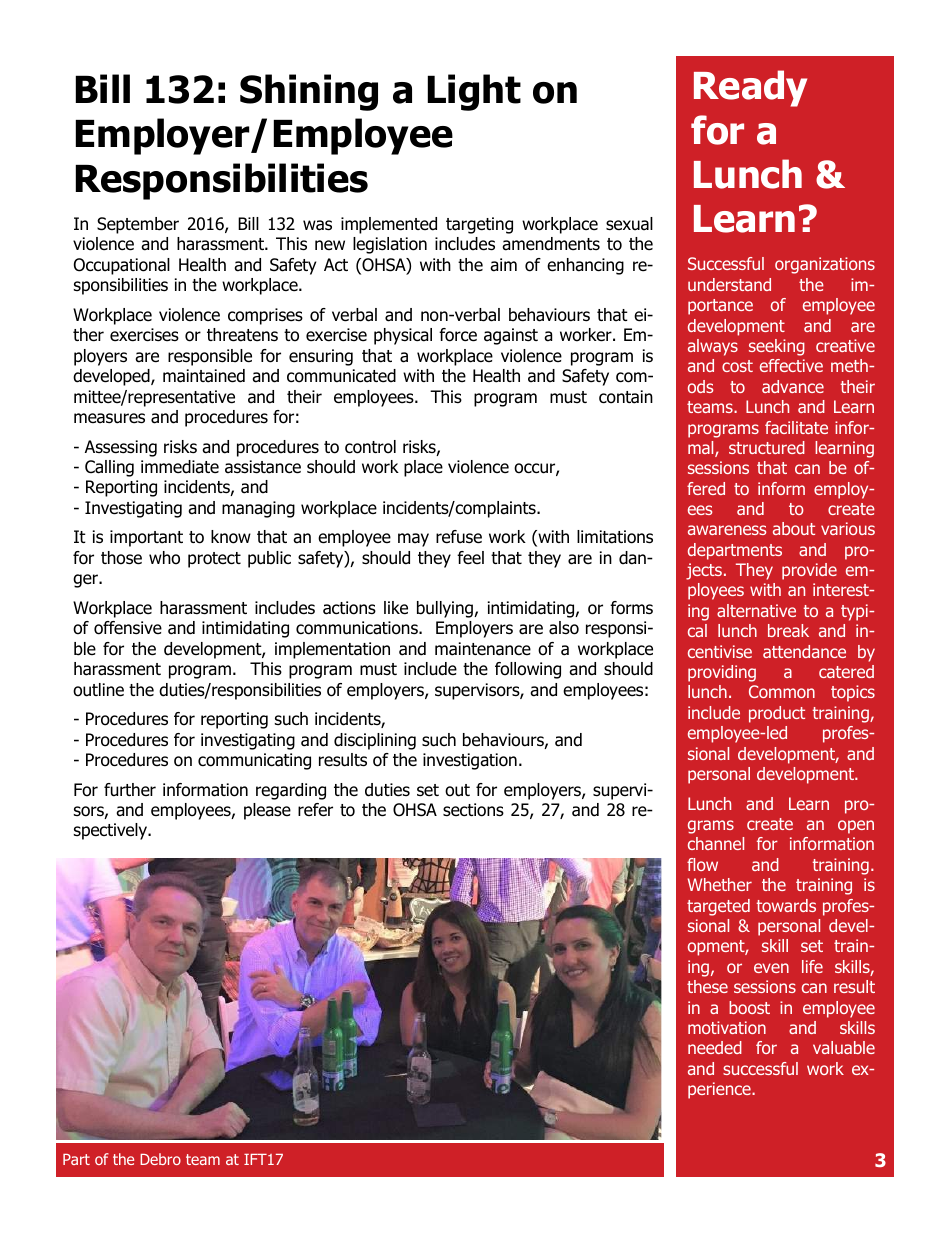 This page has width=952, height=1233. Describe the element at coordinates (777, 347) in the page. I see `seeking` at that location.
